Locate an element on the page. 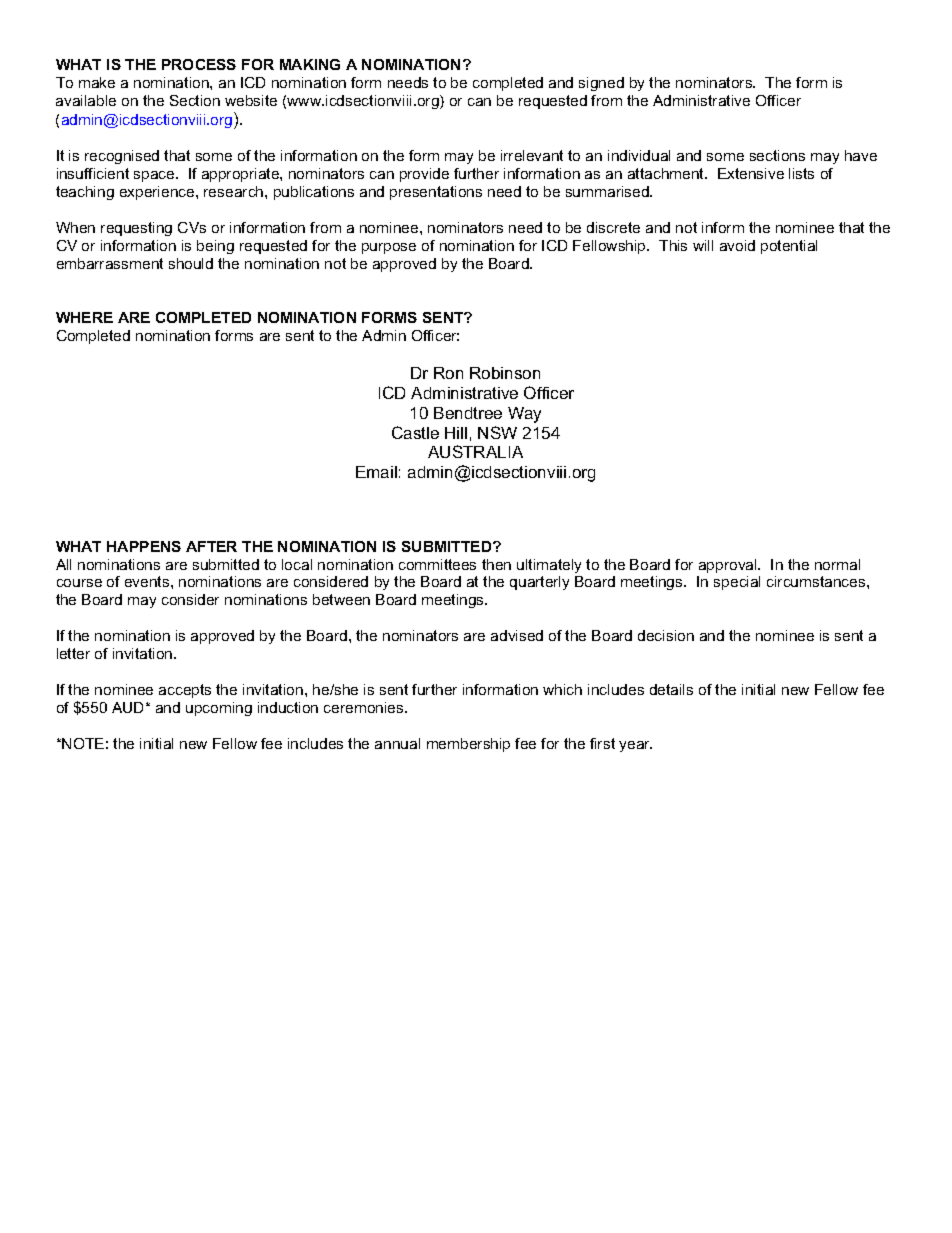  requesting is located at coordinates (136, 229).
